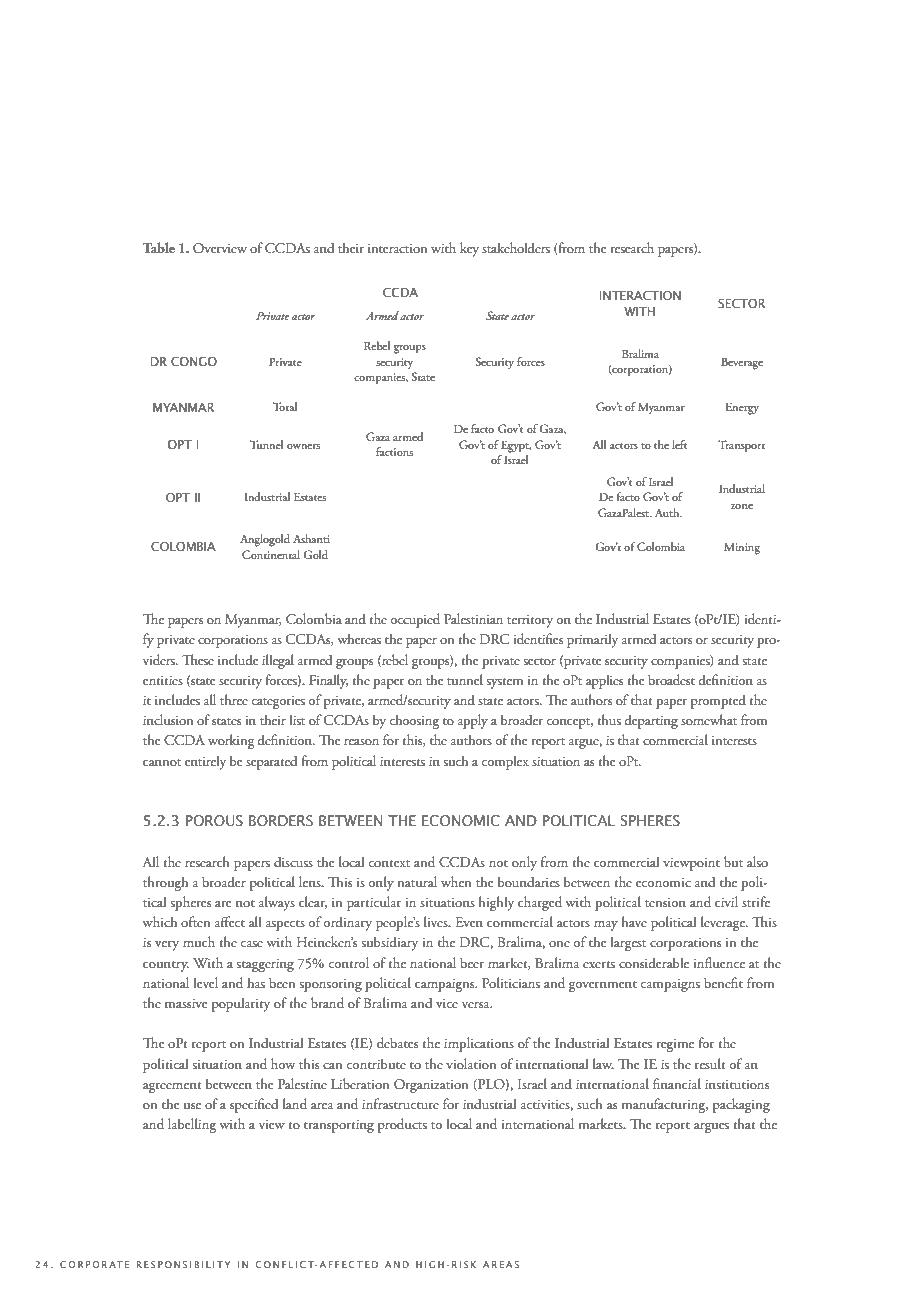 The image size is (924, 1308). Describe the element at coordinates (742, 363) in the page. I see `Beverage` at that location.
